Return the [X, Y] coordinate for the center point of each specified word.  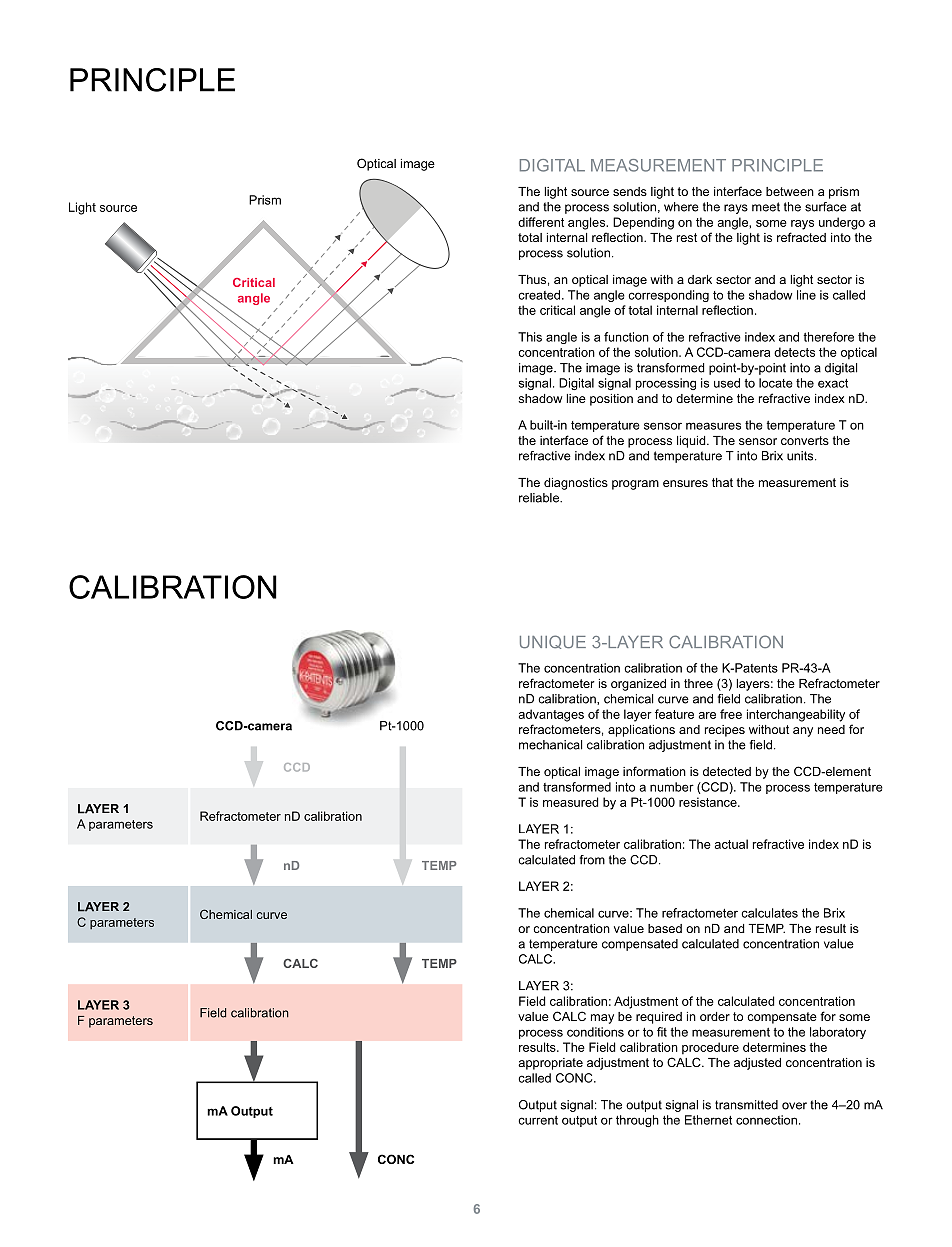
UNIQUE [553, 642]
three [698, 683]
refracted [801, 237]
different [541, 222]
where [681, 207]
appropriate [550, 1064]
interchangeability [796, 715]
